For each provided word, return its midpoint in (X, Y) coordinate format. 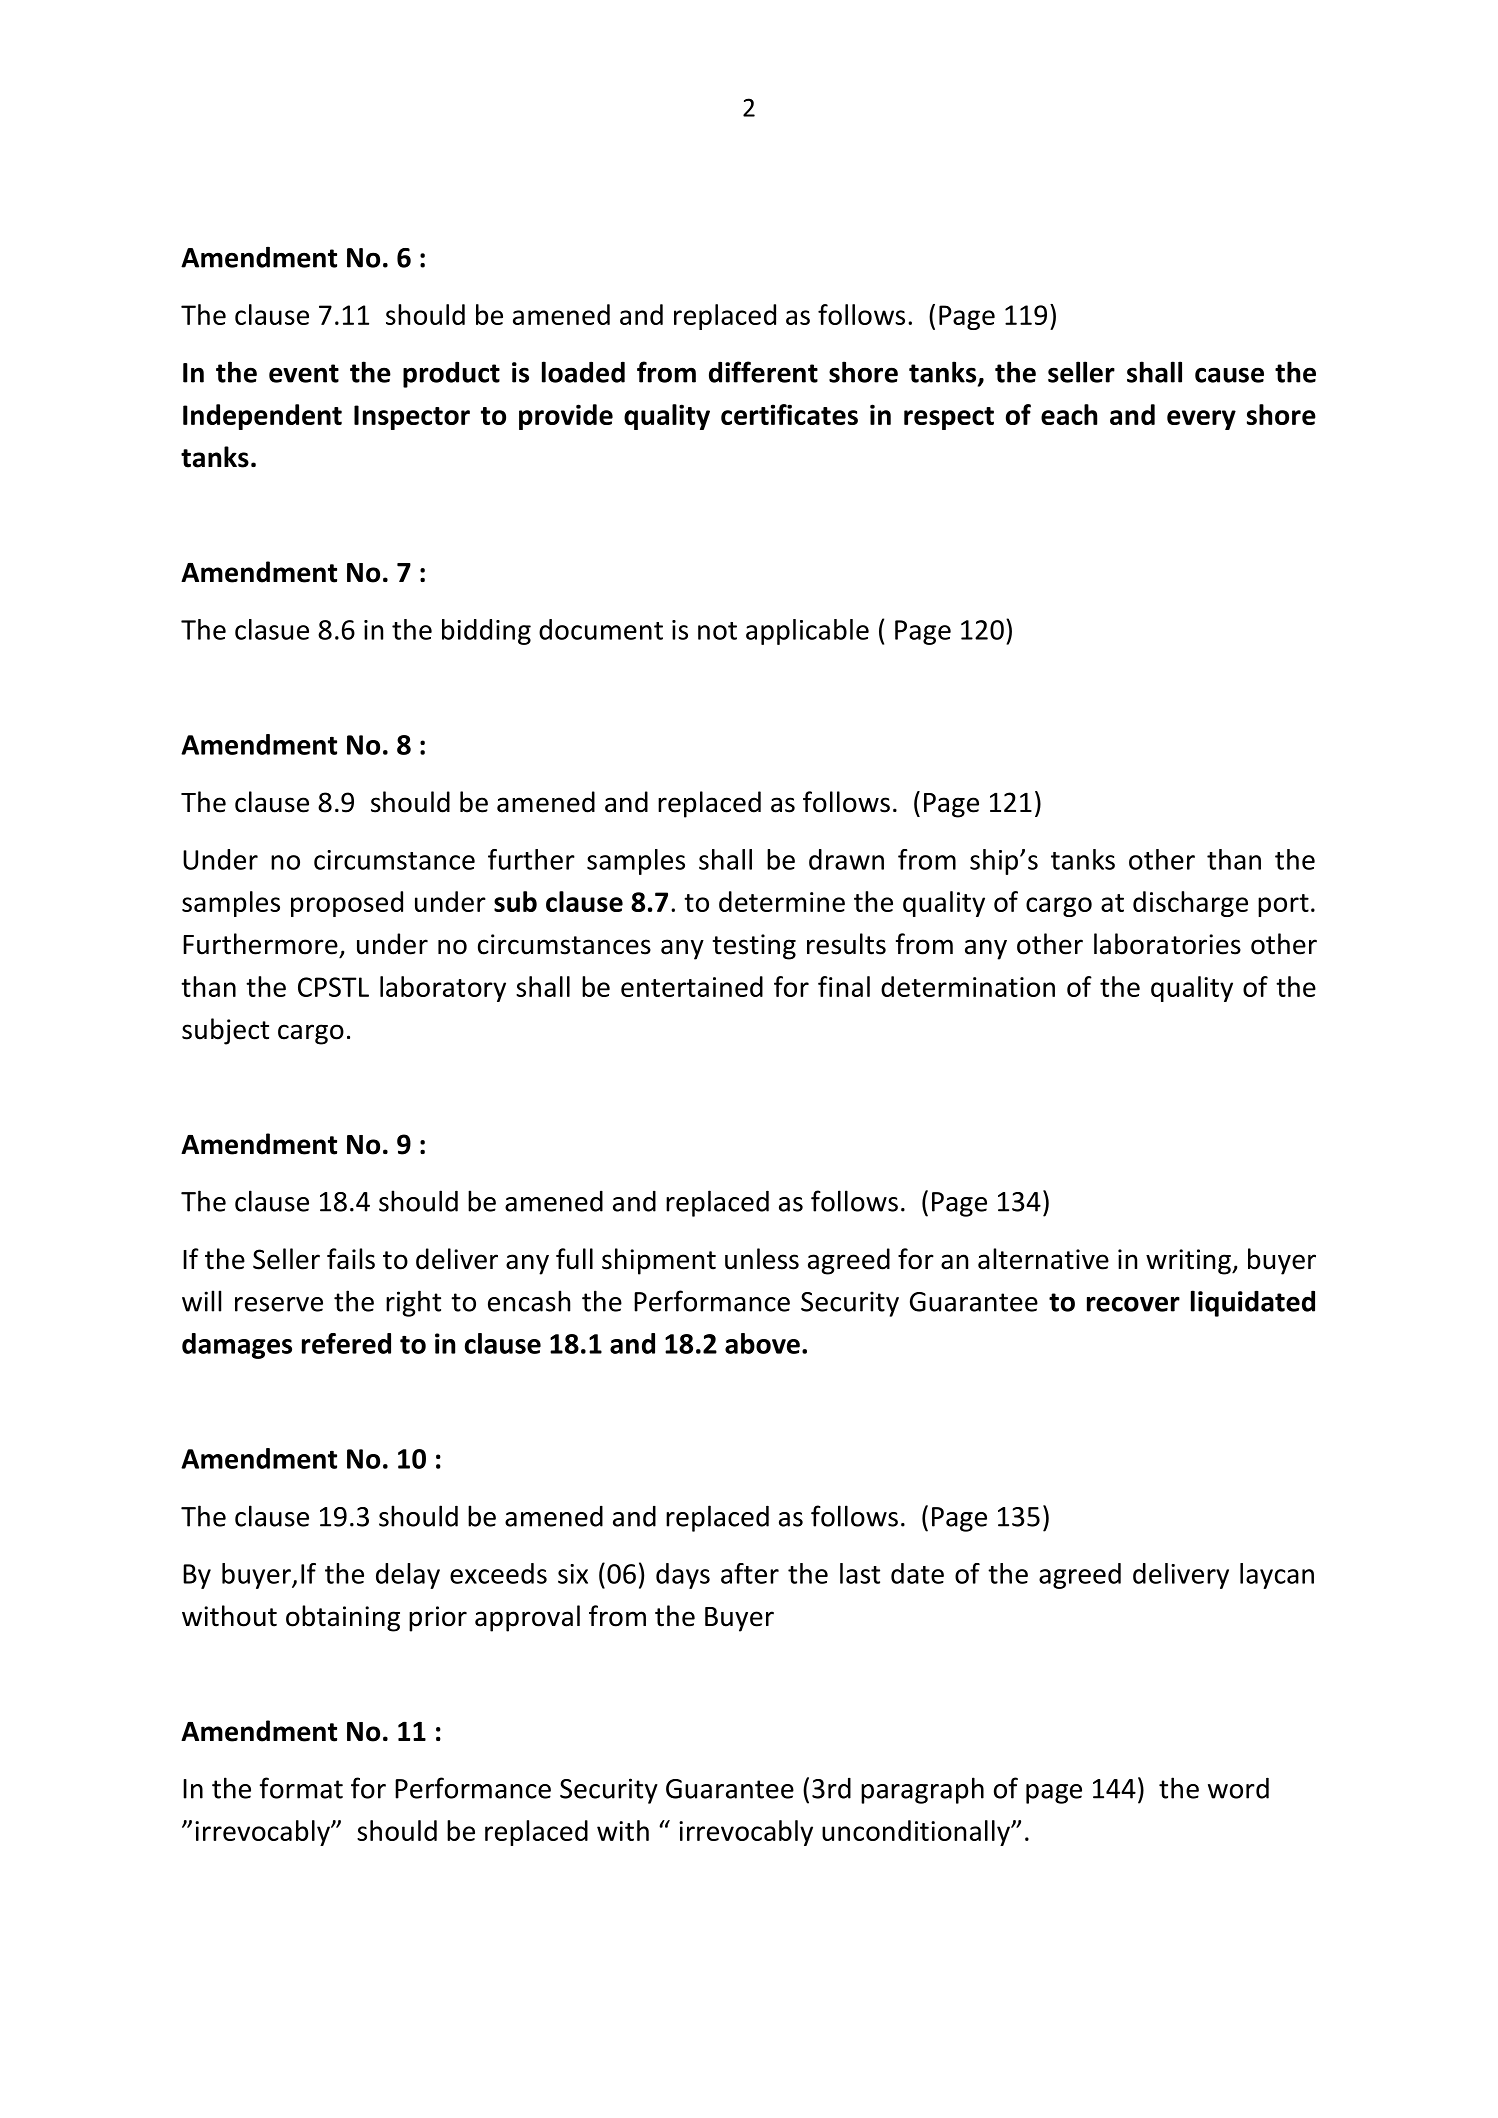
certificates (789, 414)
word (1238, 1788)
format (301, 1788)
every (1201, 420)
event (304, 373)
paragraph (922, 1790)
